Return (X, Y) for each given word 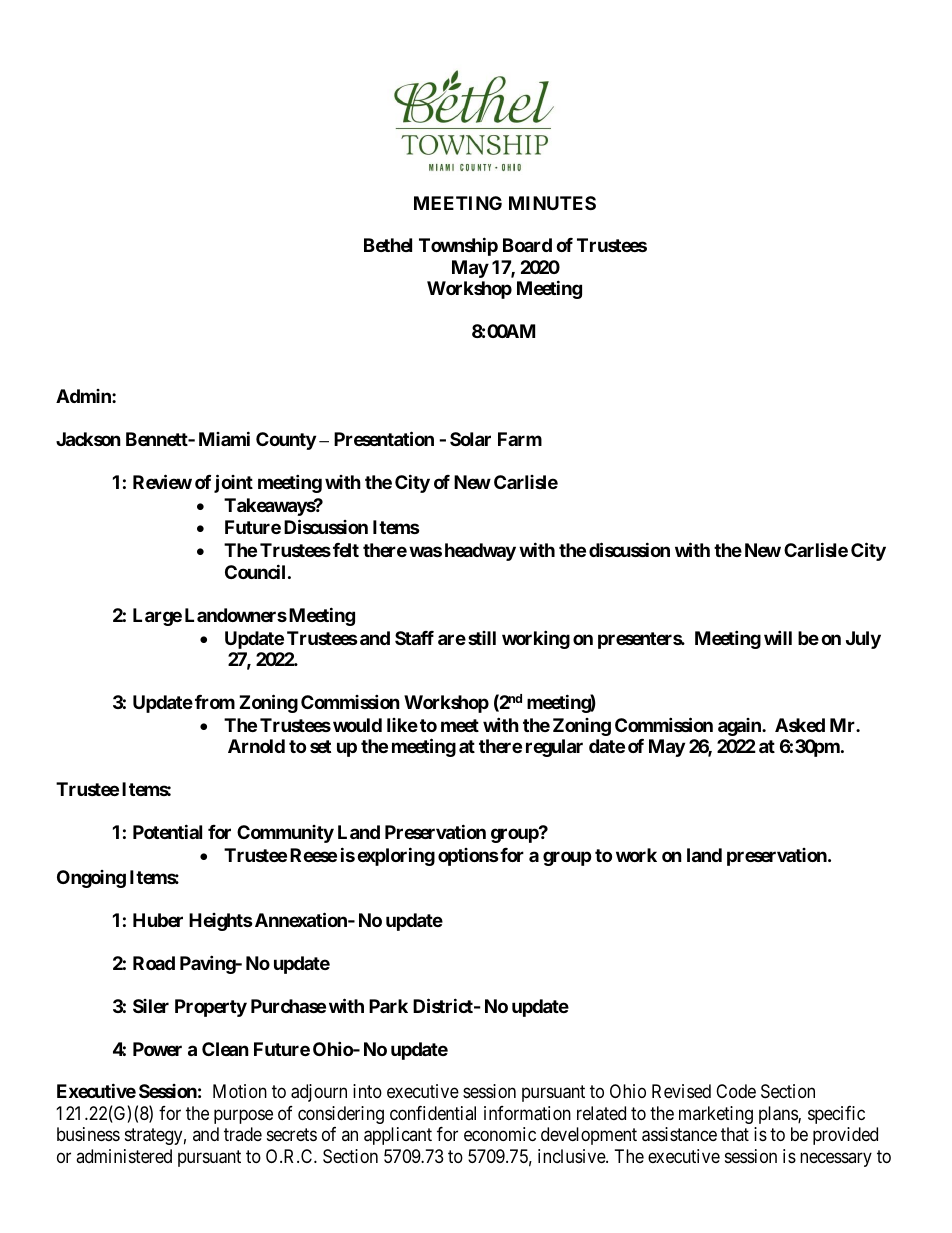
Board (527, 245)
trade (243, 1134)
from (215, 702)
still (482, 638)
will (778, 637)
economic (500, 1134)
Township (458, 247)
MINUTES (552, 203)
